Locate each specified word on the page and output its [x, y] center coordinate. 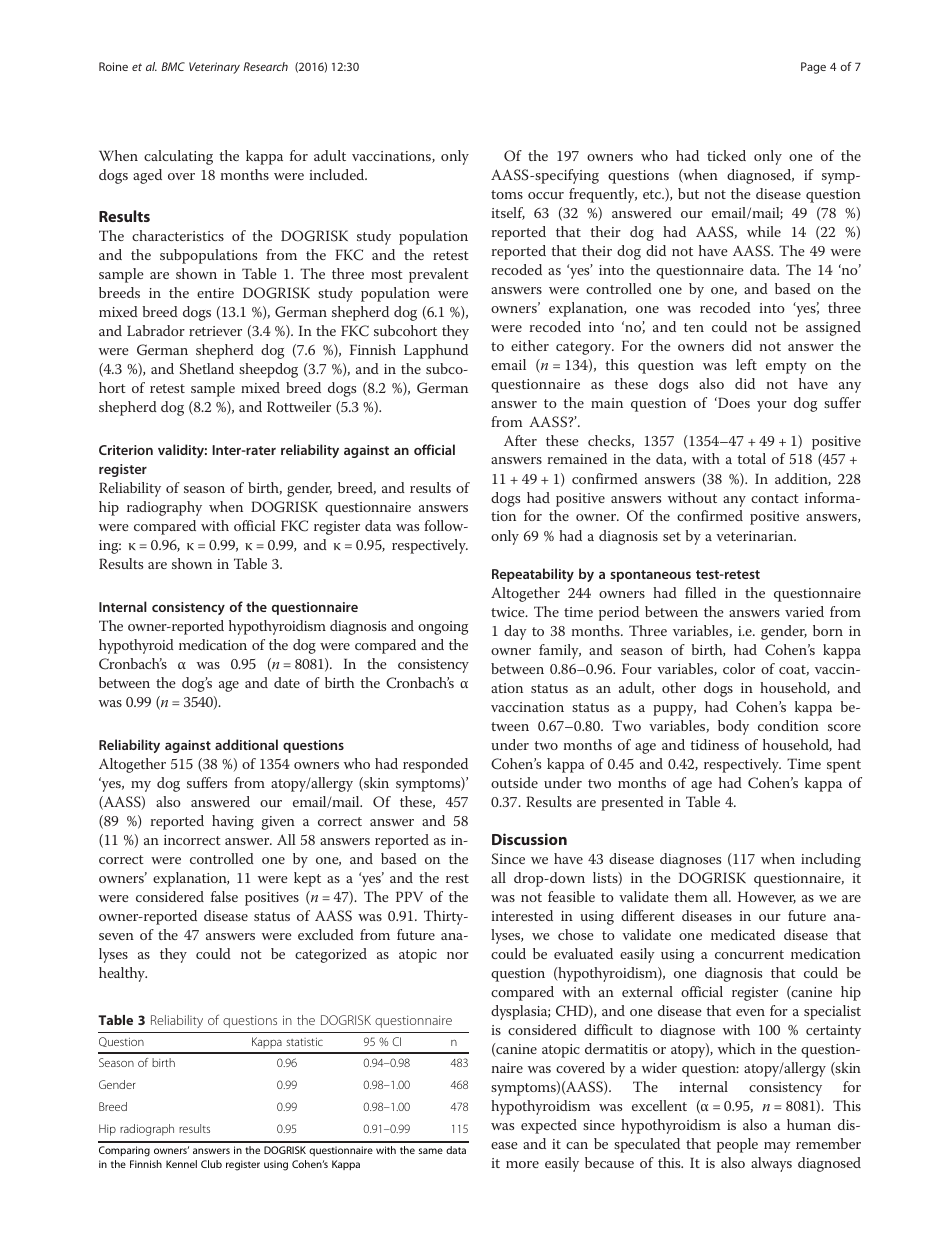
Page [813, 68]
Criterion [126, 450]
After [520, 440]
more [522, 1164]
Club [211, 1164]
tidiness [714, 744]
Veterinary [214, 68]
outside [514, 782]
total [751, 458]
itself [508, 213]
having [233, 822]
